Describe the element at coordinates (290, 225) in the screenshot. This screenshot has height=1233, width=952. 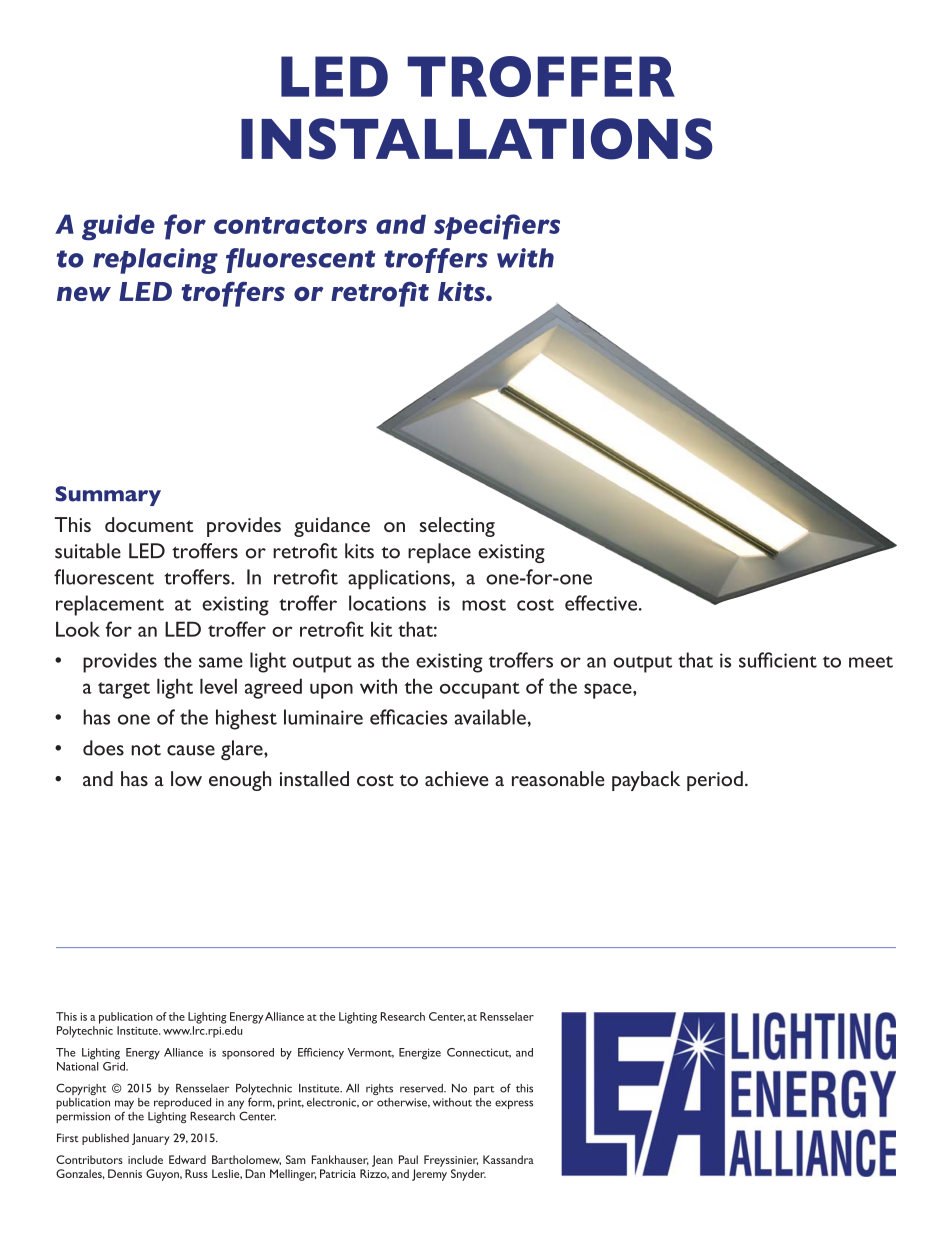
I see `contractors` at that location.
